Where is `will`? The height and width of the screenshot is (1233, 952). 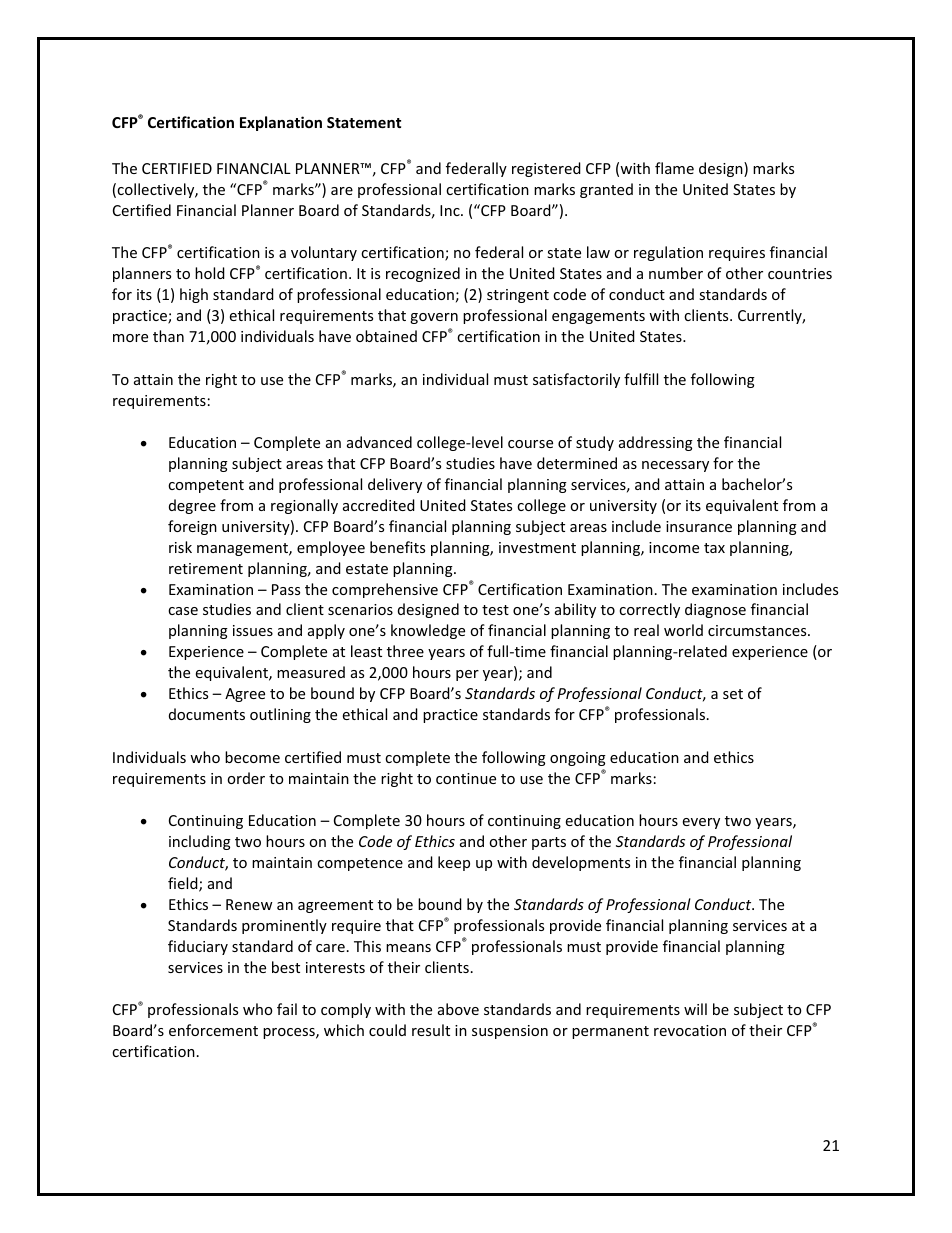
will is located at coordinates (695, 1009).
